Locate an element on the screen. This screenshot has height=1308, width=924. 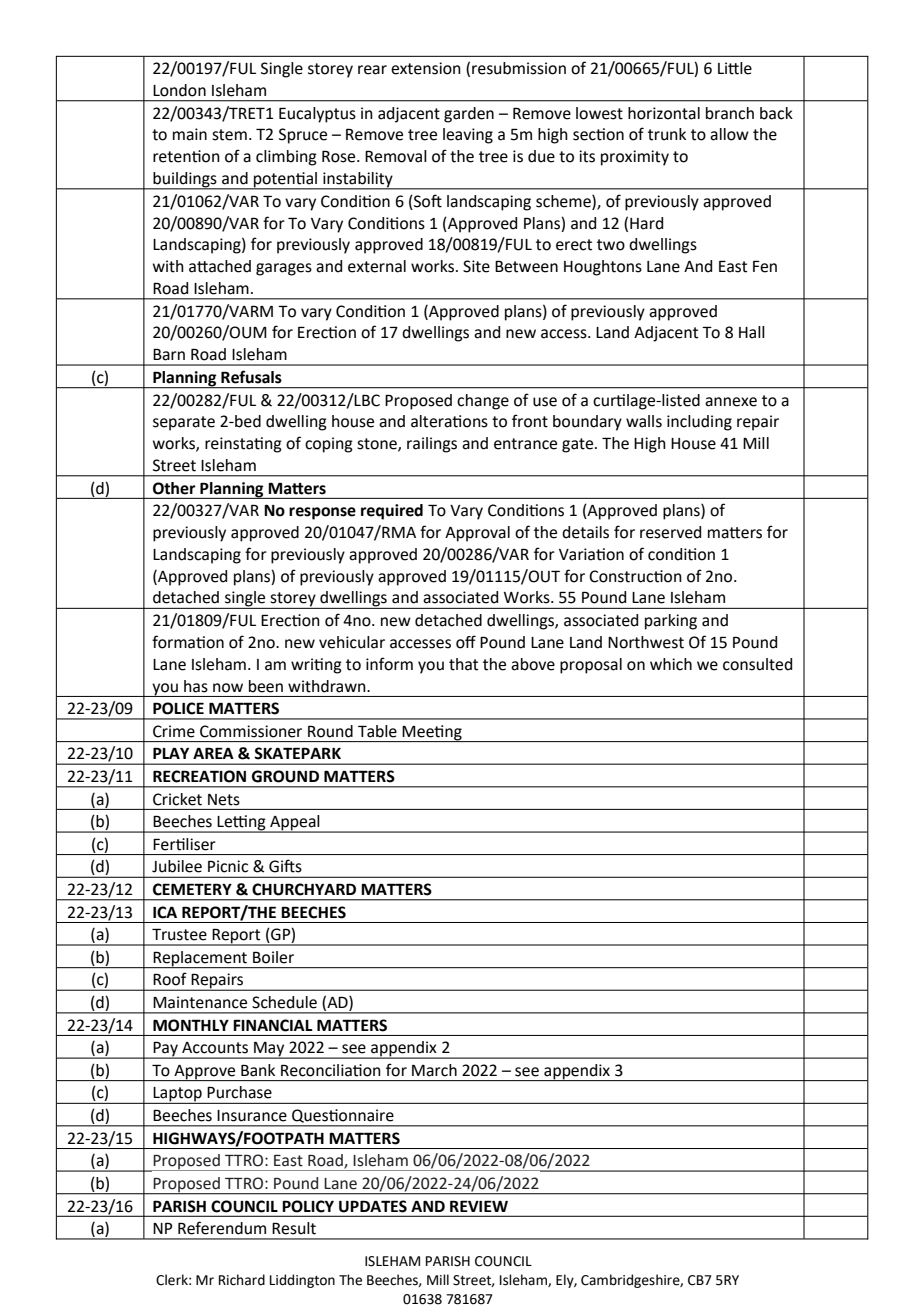
garden is located at coordinates (469, 115).
